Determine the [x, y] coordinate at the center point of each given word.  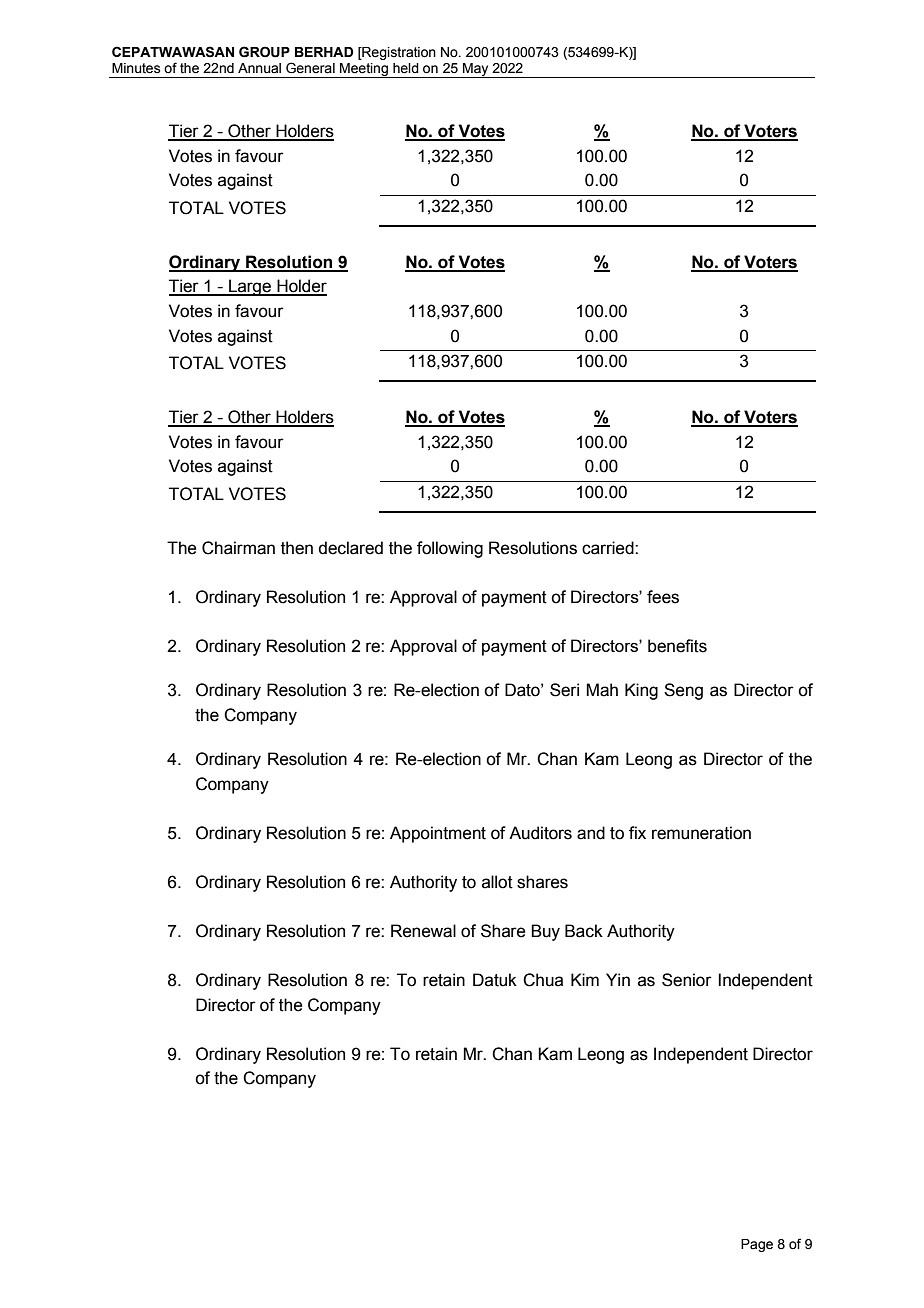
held [406, 68]
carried [609, 548]
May [476, 70]
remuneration [701, 833]
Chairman [238, 548]
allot [497, 882]
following [450, 549]
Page [757, 1245]
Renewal [423, 931]
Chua [543, 980]
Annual [259, 68]
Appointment [438, 834]
